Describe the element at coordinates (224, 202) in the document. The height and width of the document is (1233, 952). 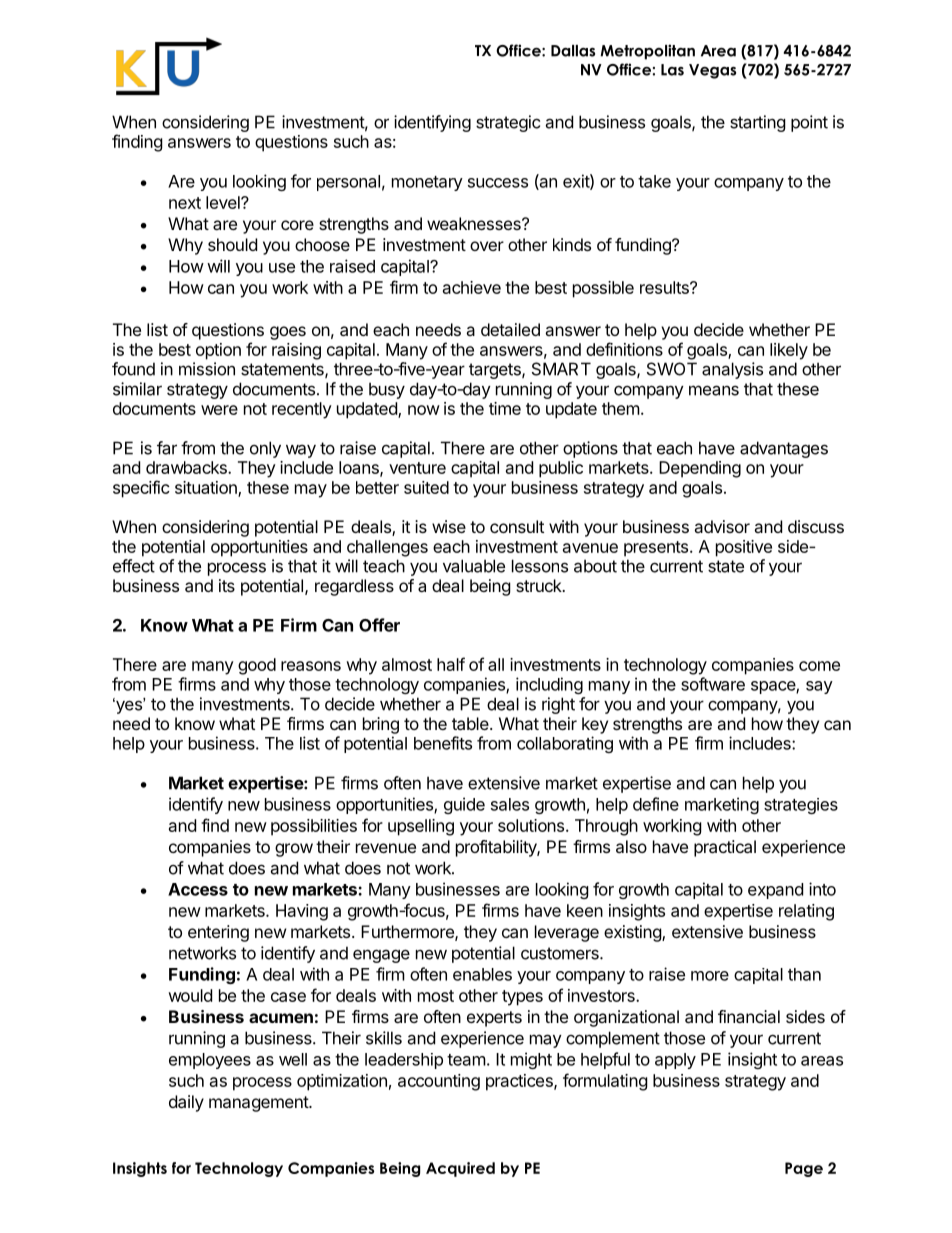
I see `level` at that location.
